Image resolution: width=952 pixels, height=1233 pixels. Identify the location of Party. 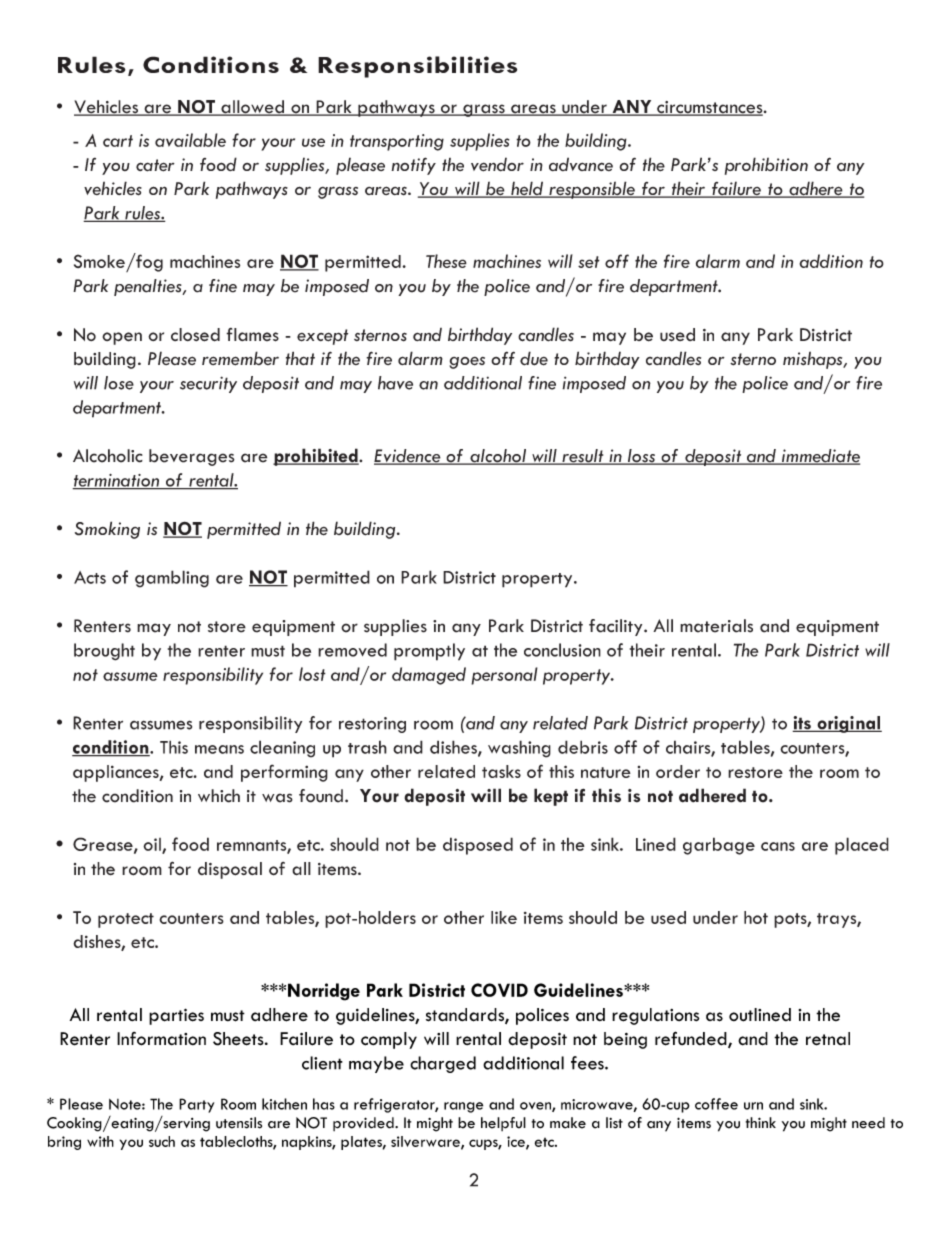
(196, 1105).
